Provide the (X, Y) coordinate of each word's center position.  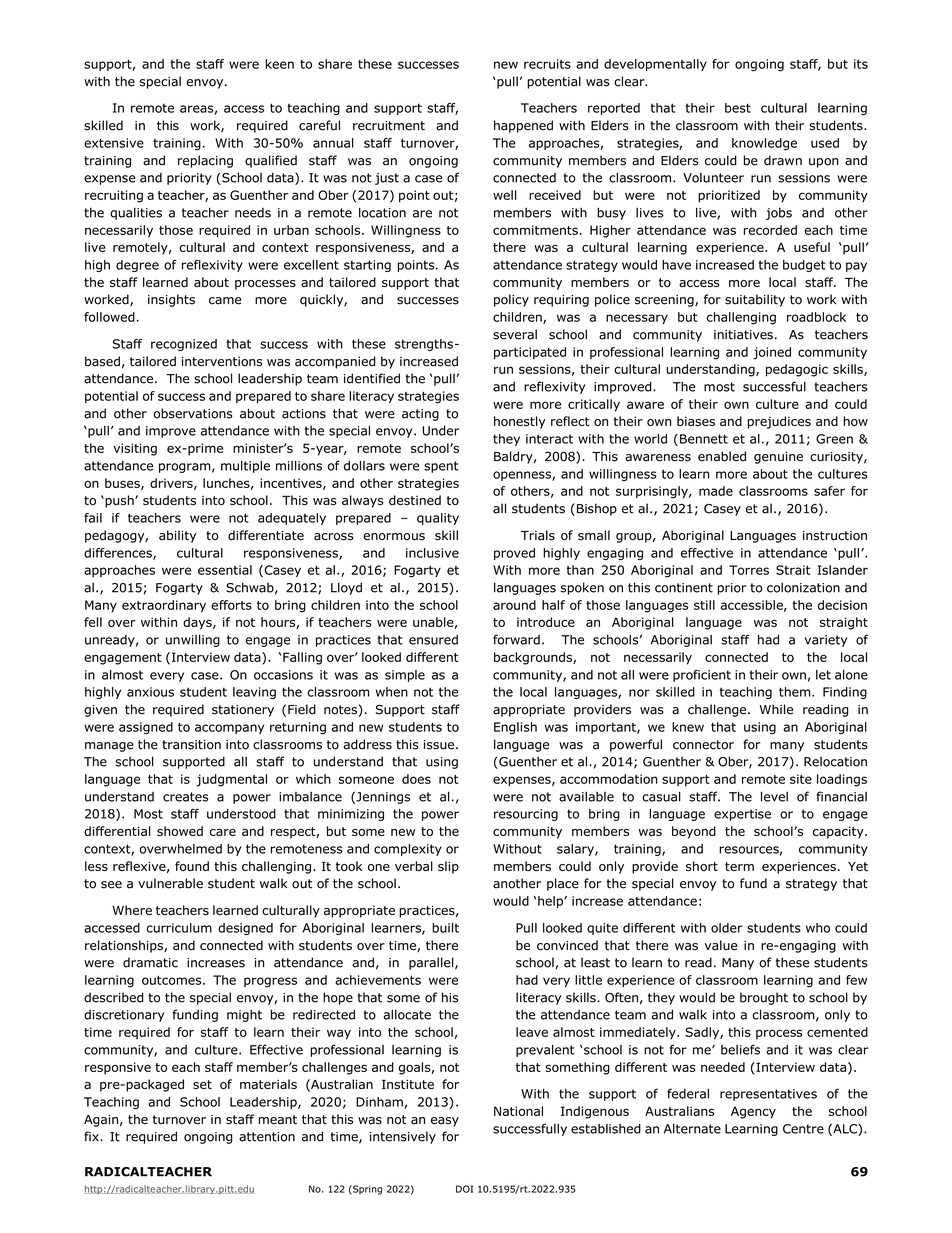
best (738, 108)
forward (516, 639)
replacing (205, 161)
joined (772, 353)
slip (448, 867)
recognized (184, 345)
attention (267, 1137)
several (515, 334)
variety (826, 641)
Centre (803, 1129)
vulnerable (170, 883)
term (739, 866)
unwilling (193, 641)
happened (523, 126)
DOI (464, 1189)
